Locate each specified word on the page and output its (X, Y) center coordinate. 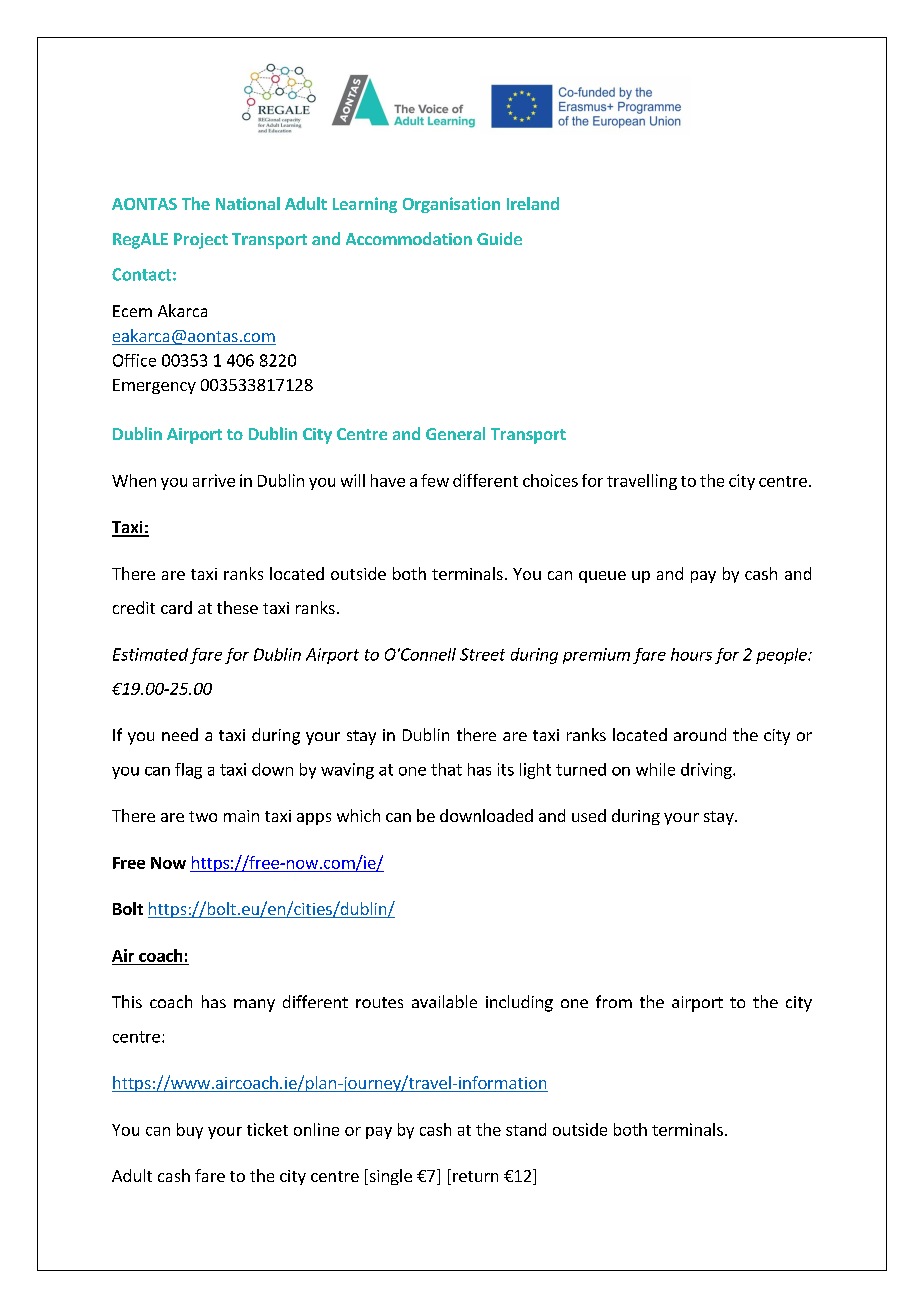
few (435, 480)
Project (201, 241)
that (446, 769)
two (203, 816)
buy (190, 1131)
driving (707, 771)
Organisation (451, 205)
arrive (214, 480)
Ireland (533, 203)
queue (602, 577)
